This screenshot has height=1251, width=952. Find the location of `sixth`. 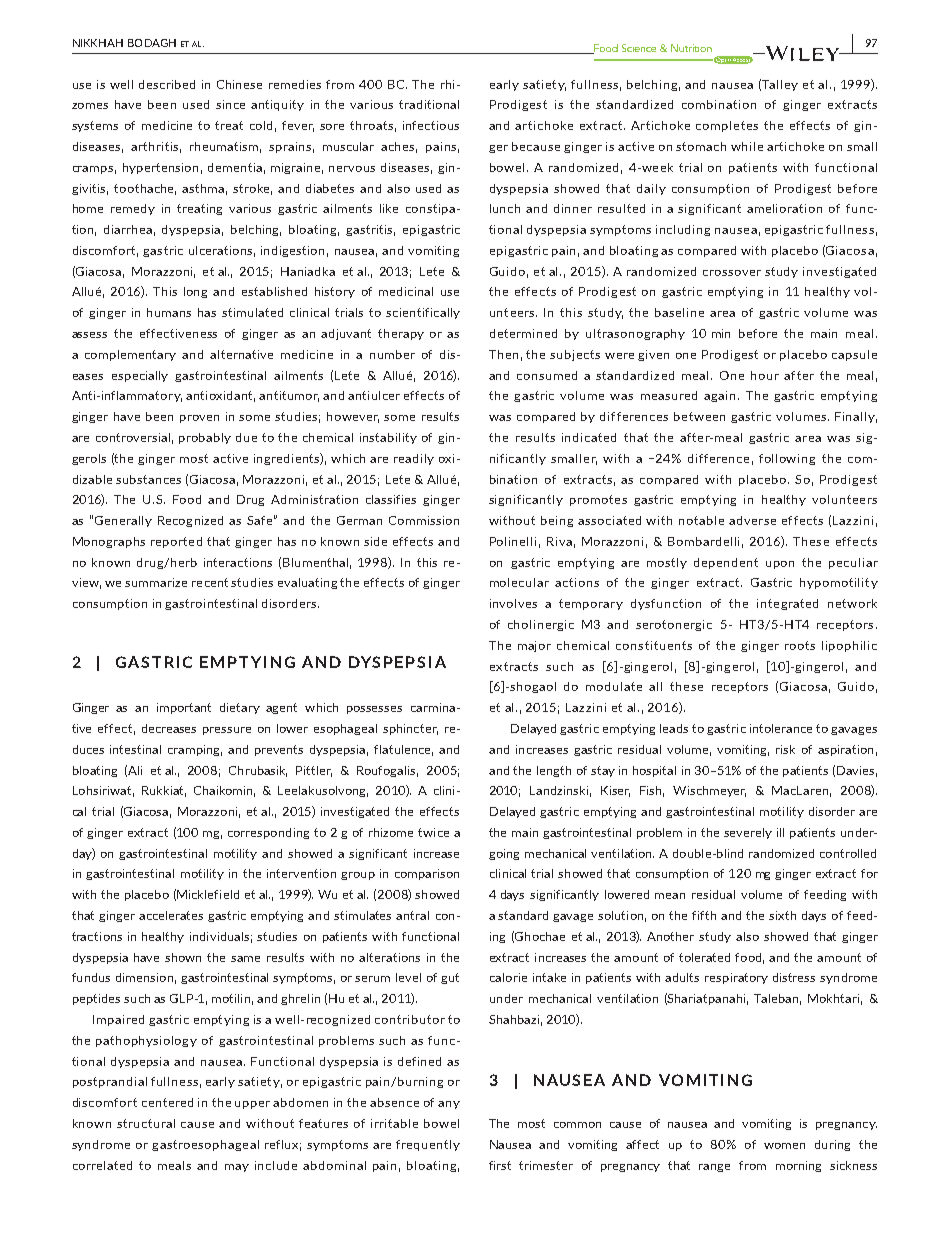

sixth is located at coordinates (782, 915).
